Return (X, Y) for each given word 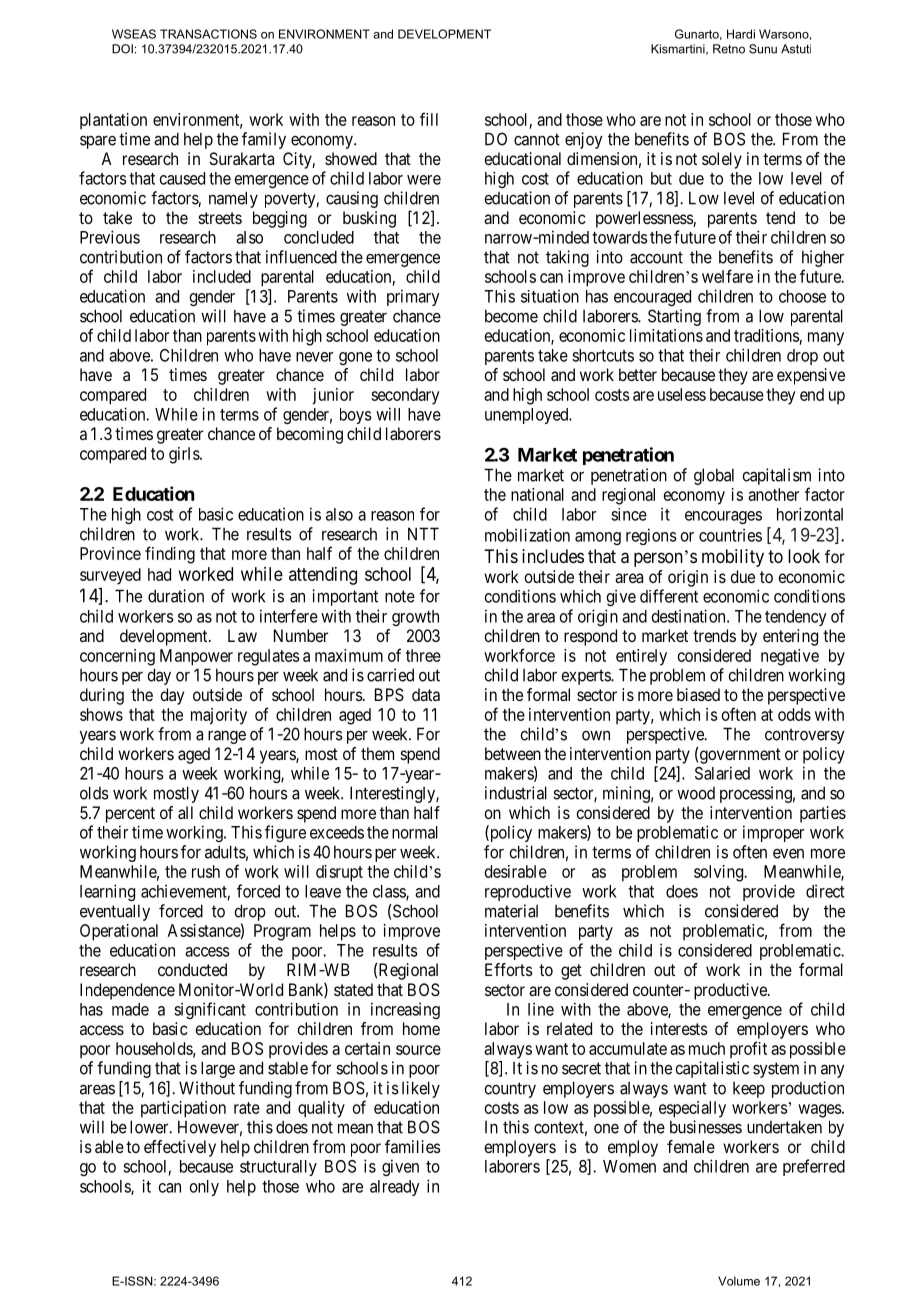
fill (429, 119)
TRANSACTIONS (208, 34)
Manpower (196, 657)
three (423, 655)
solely (722, 160)
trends (714, 635)
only (204, 1188)
